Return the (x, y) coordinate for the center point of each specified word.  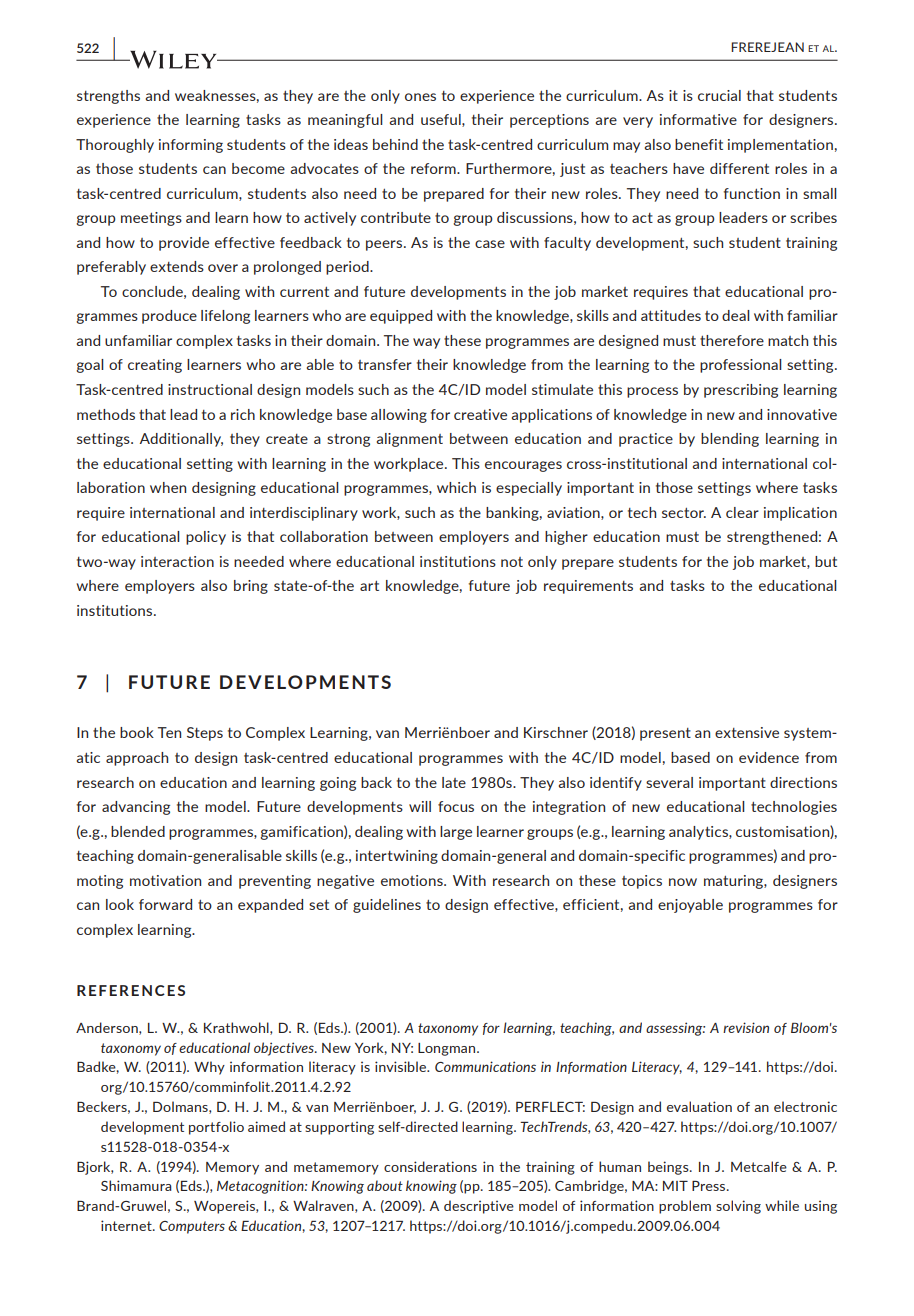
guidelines (387, 906)
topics (642, 882)
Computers (192, 1227)
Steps (205, 734)
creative (480, 414)
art (369, 586)
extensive (747, 732)
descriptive (479, 1207)
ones (420, 97)
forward (165, 904)
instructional (210, 389)
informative (698, 119)
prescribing (741, 391)
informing (191, 146)
